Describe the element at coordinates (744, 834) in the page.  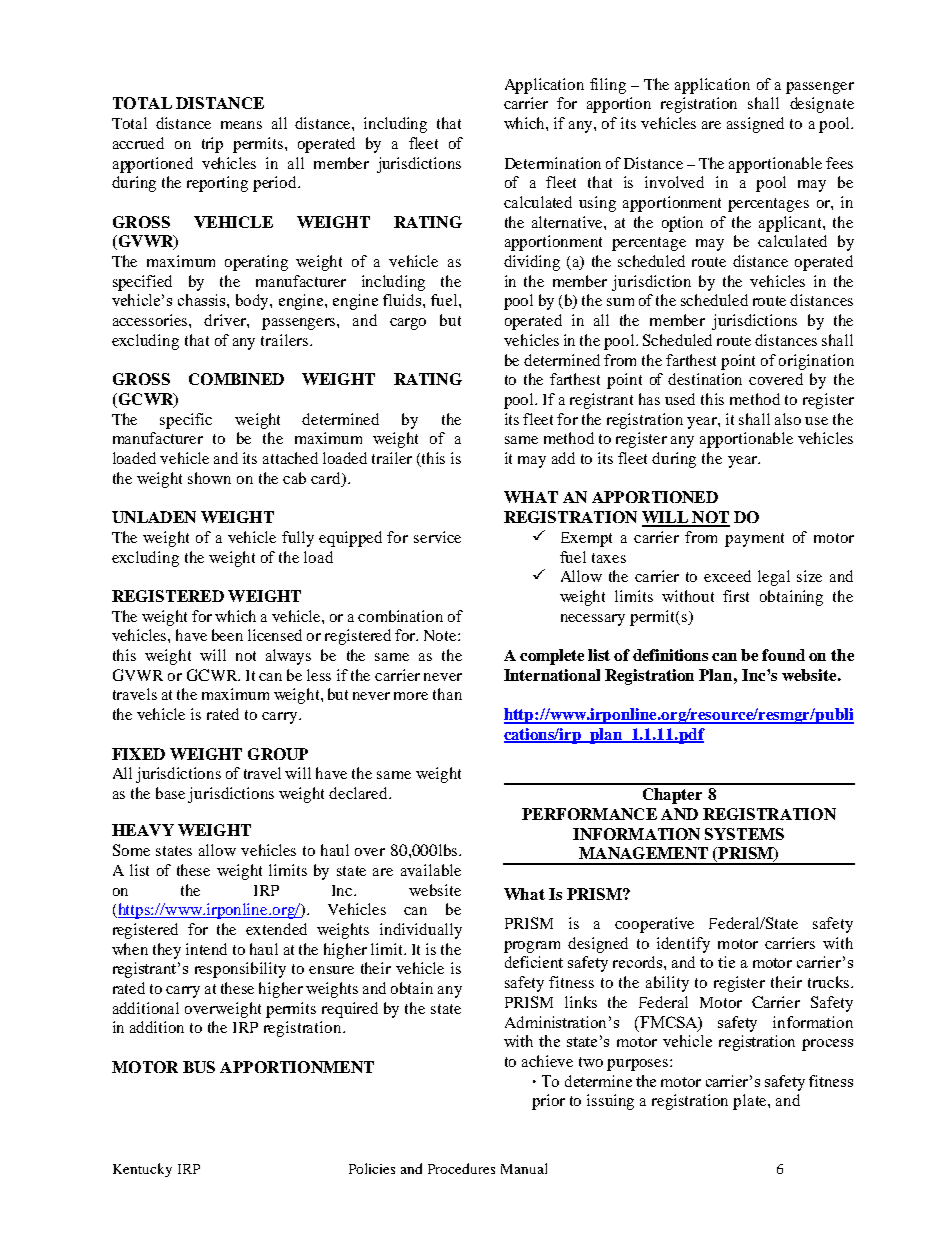
I see `SYSTEMS` at that location.
